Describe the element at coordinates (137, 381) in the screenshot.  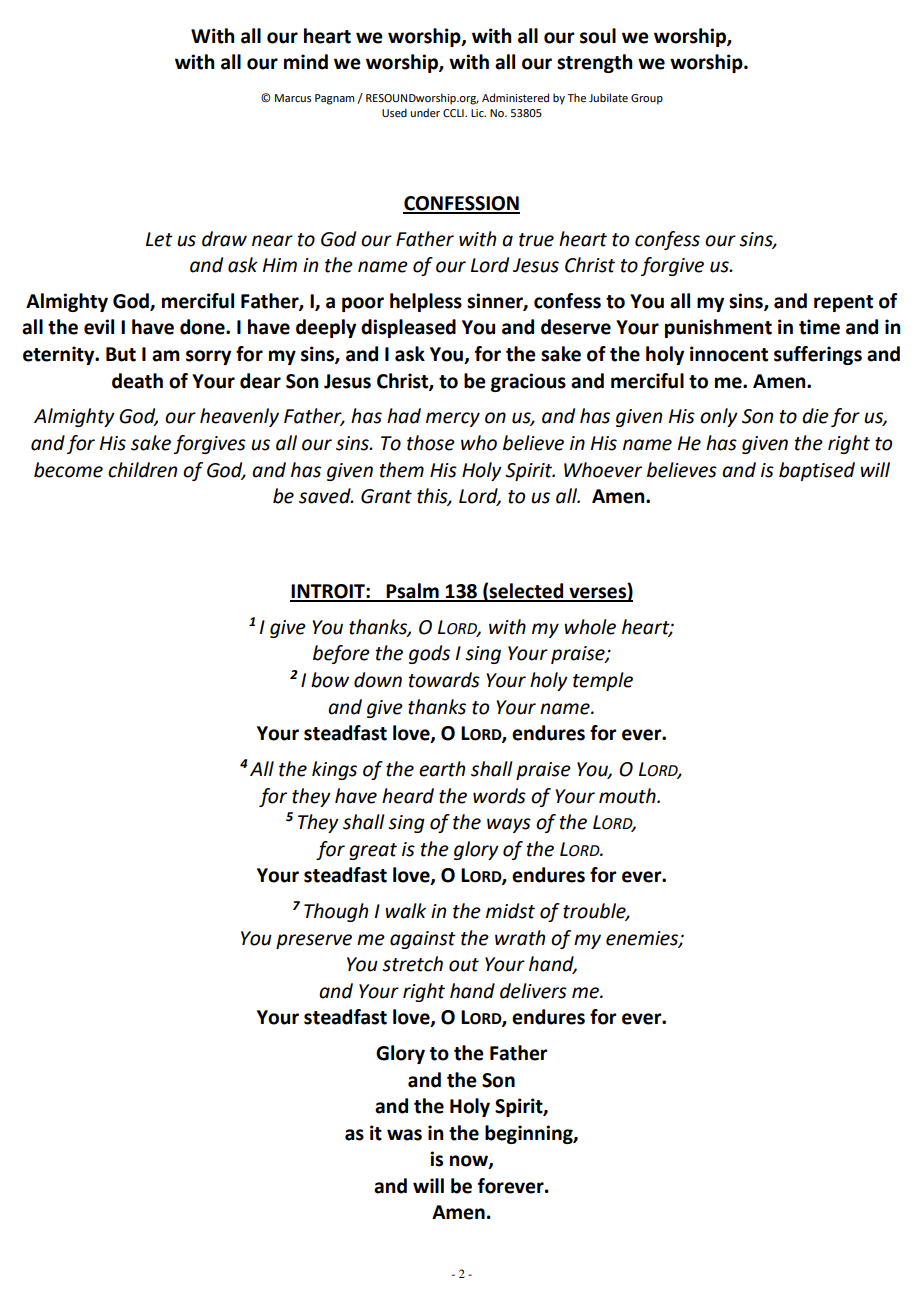
I see `death` at that location.
